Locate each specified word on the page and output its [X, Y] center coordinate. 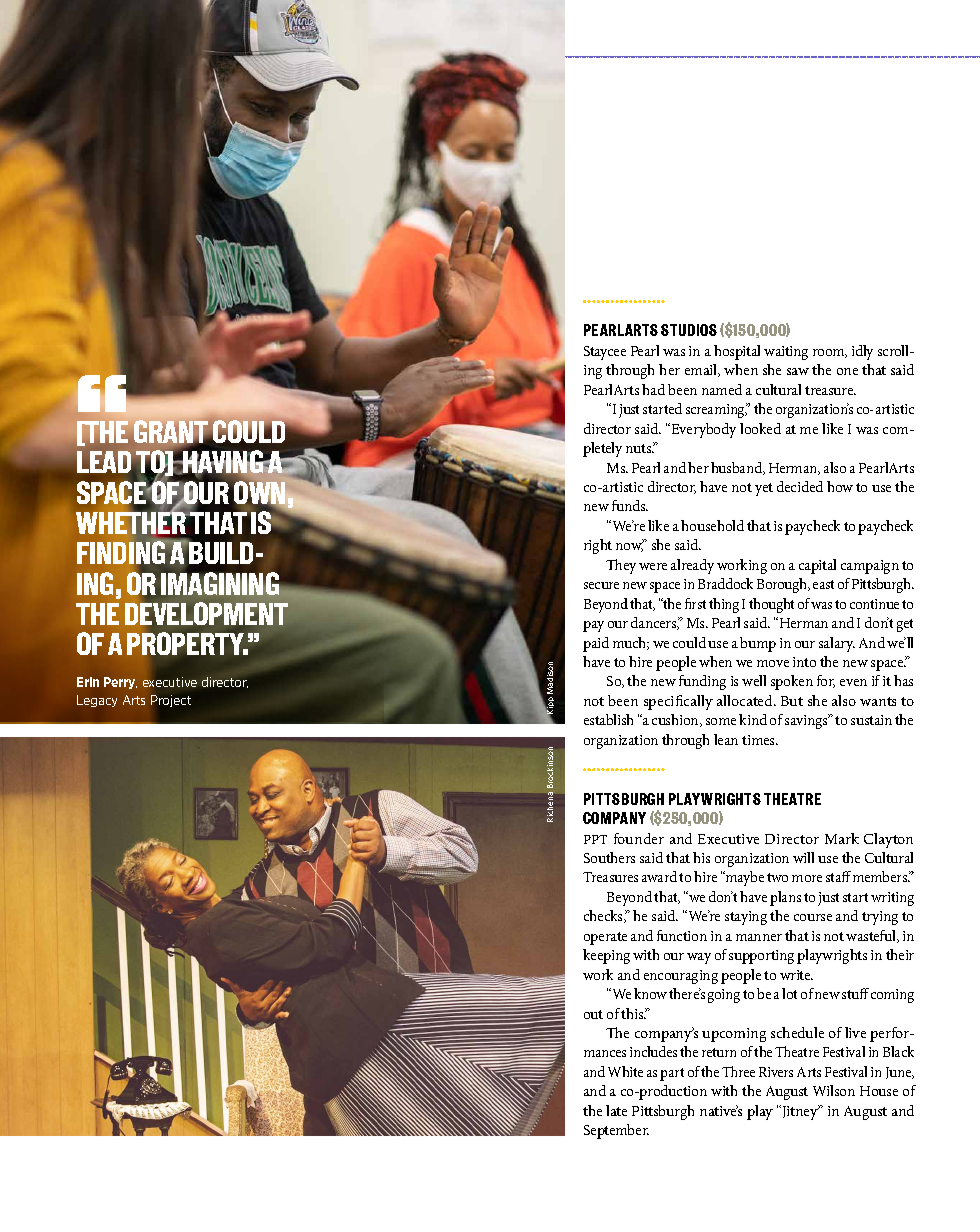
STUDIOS [689, 330]
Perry [120, 683]
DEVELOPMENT [206, 613]
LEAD [104, 462]
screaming [717, 410]
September [616, 1131]
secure [601, 585]
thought [771, 605]
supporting [761, 957]
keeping [606, 956]
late [616, 1110]
